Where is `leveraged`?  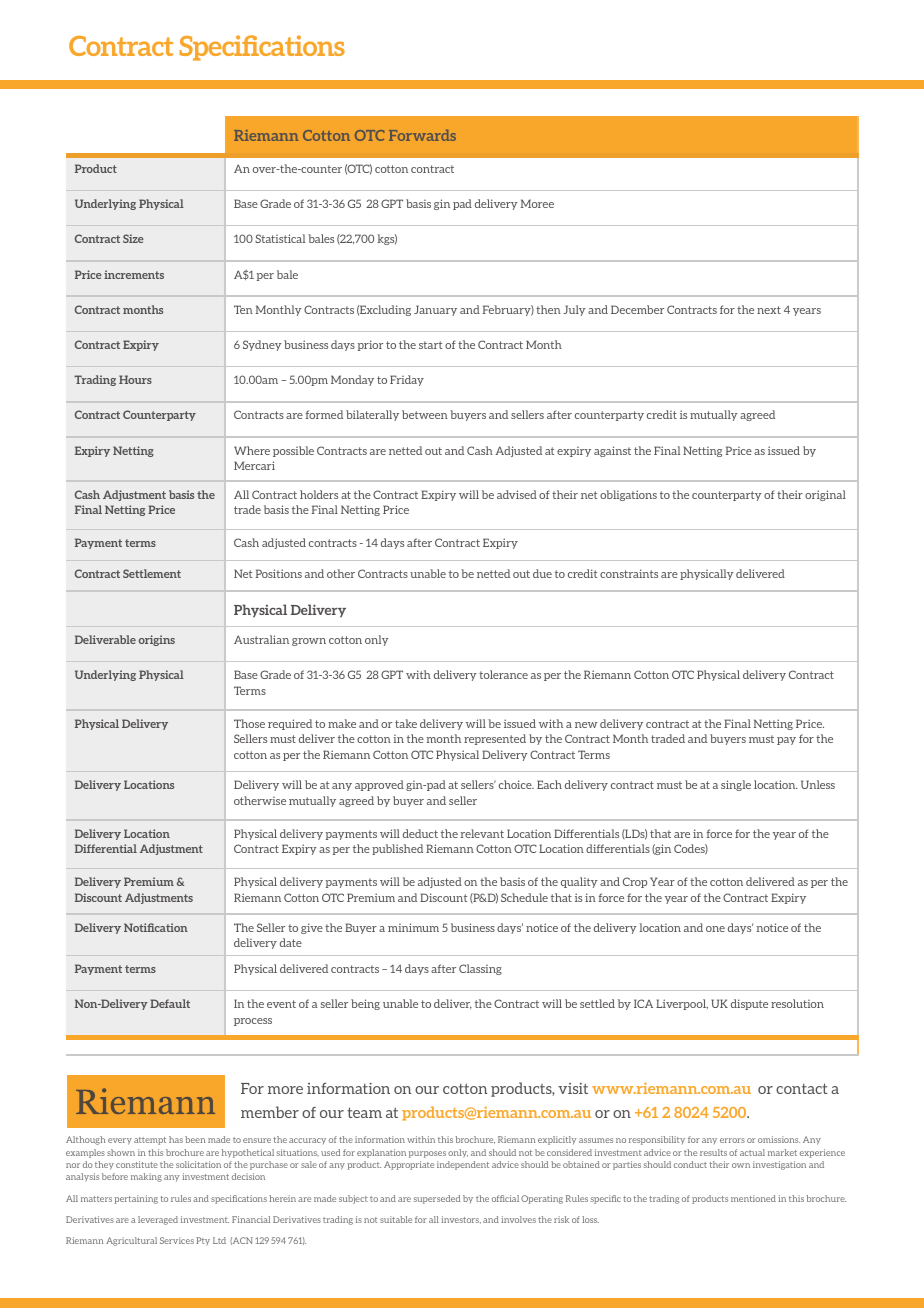
leveraged is located at coordinates (158, 1220).
